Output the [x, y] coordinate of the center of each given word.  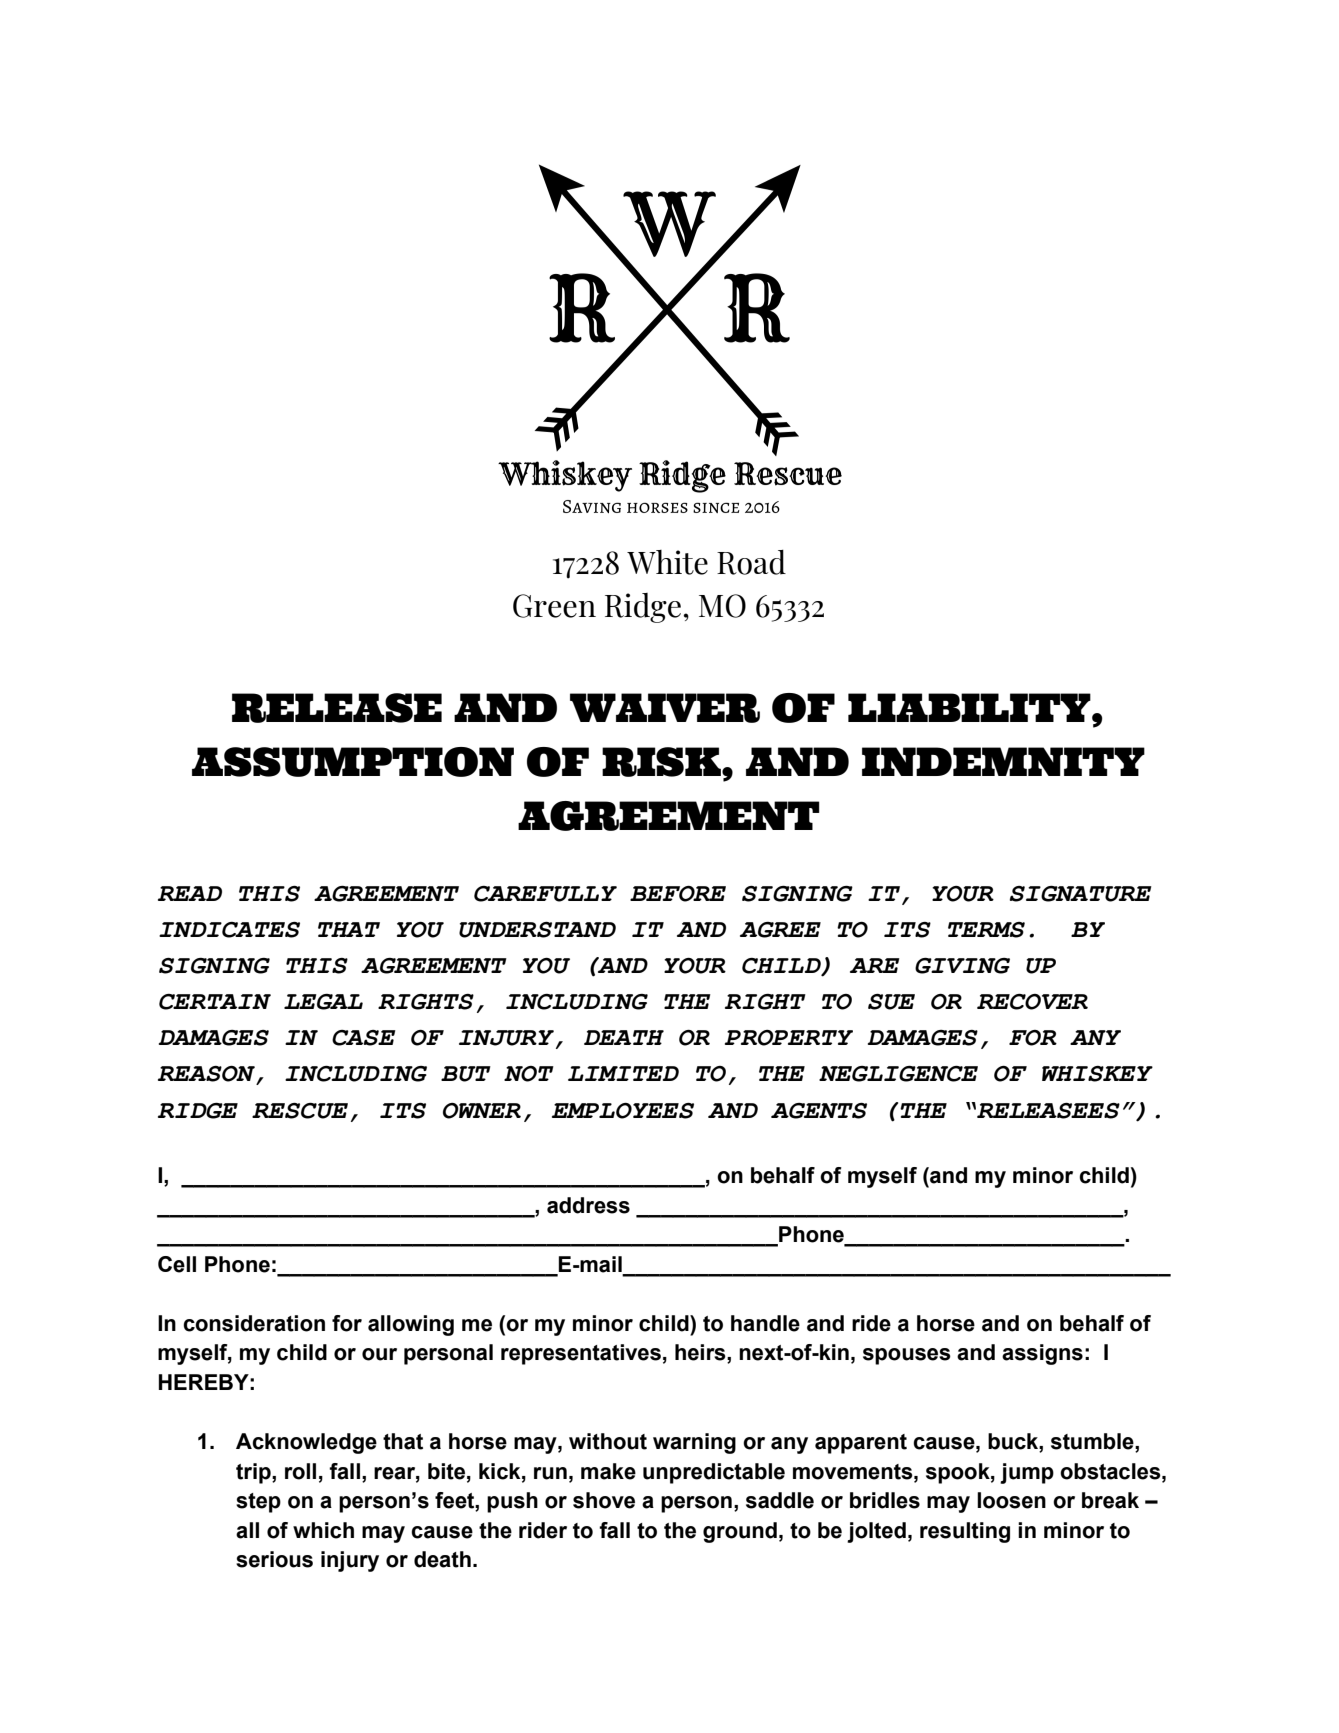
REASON [206, 1074]
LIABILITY [970, 707]
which [323, 1530]
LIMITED [623, 1073]
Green [554, 606]
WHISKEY [1097, 1074]
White [667, 562]
